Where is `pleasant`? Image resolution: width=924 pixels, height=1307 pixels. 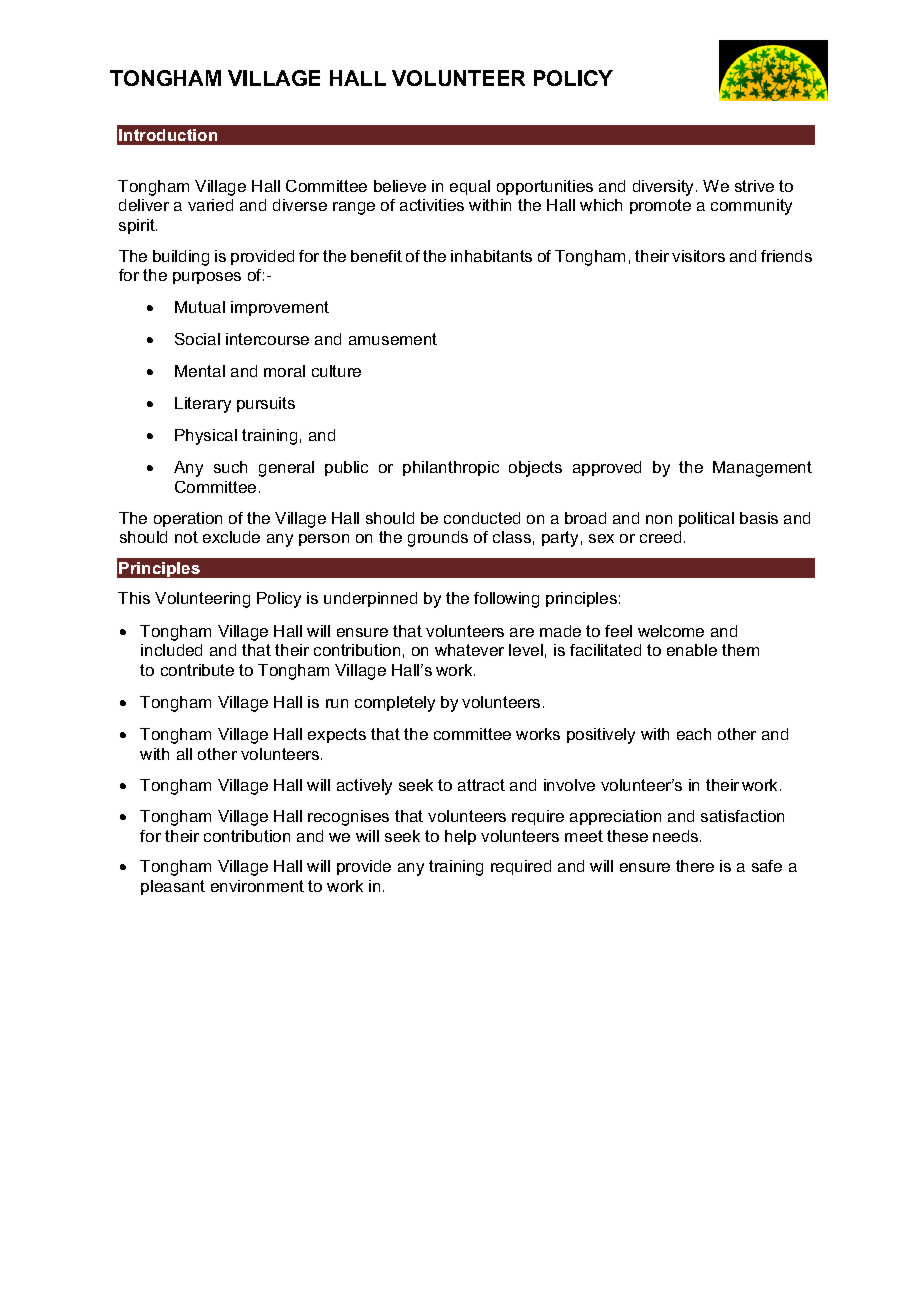
pleasant is located at coordinates (173, 887).
